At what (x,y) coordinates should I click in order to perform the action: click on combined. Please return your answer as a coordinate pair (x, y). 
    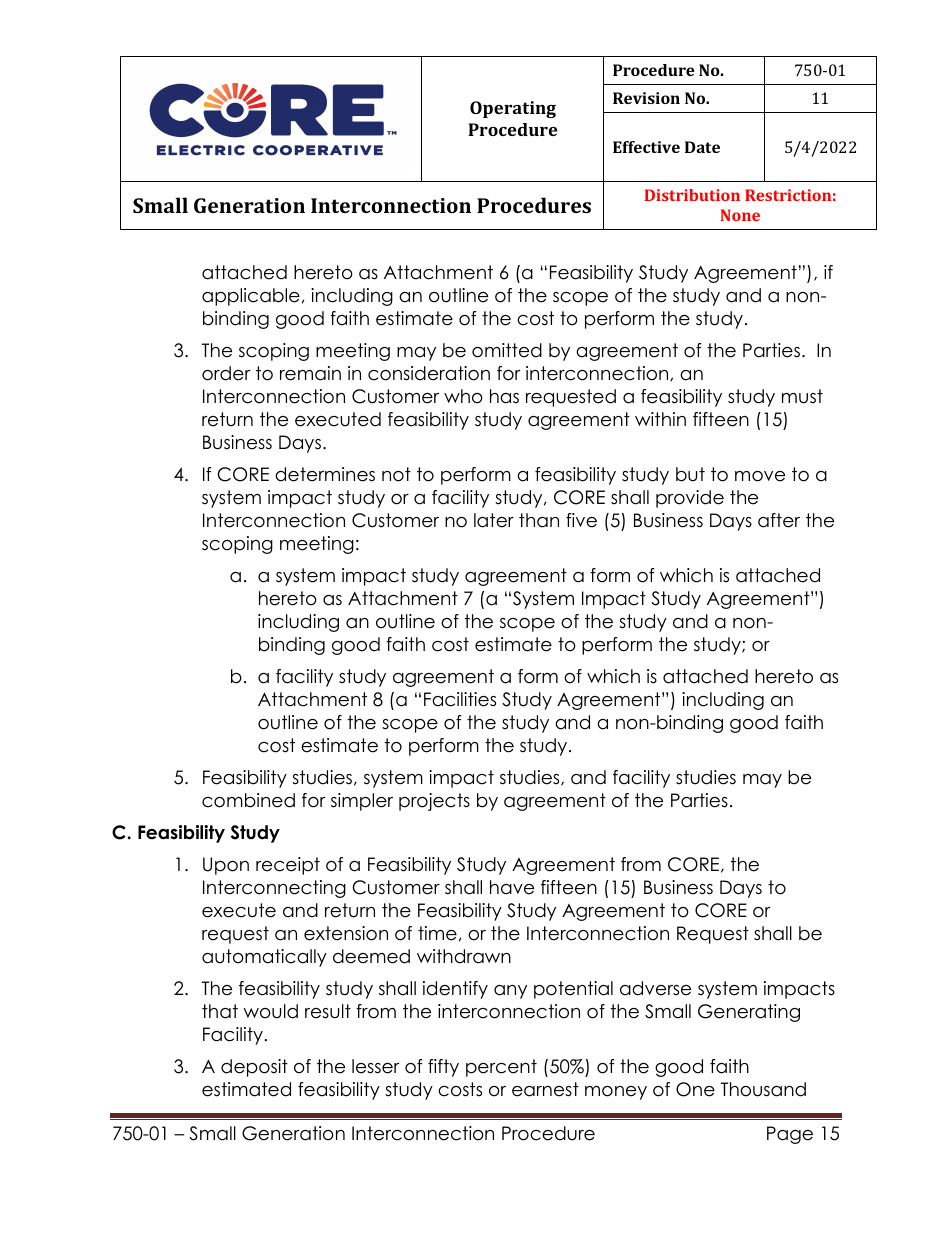
    Looking at the image, I should click on (248, 800).
